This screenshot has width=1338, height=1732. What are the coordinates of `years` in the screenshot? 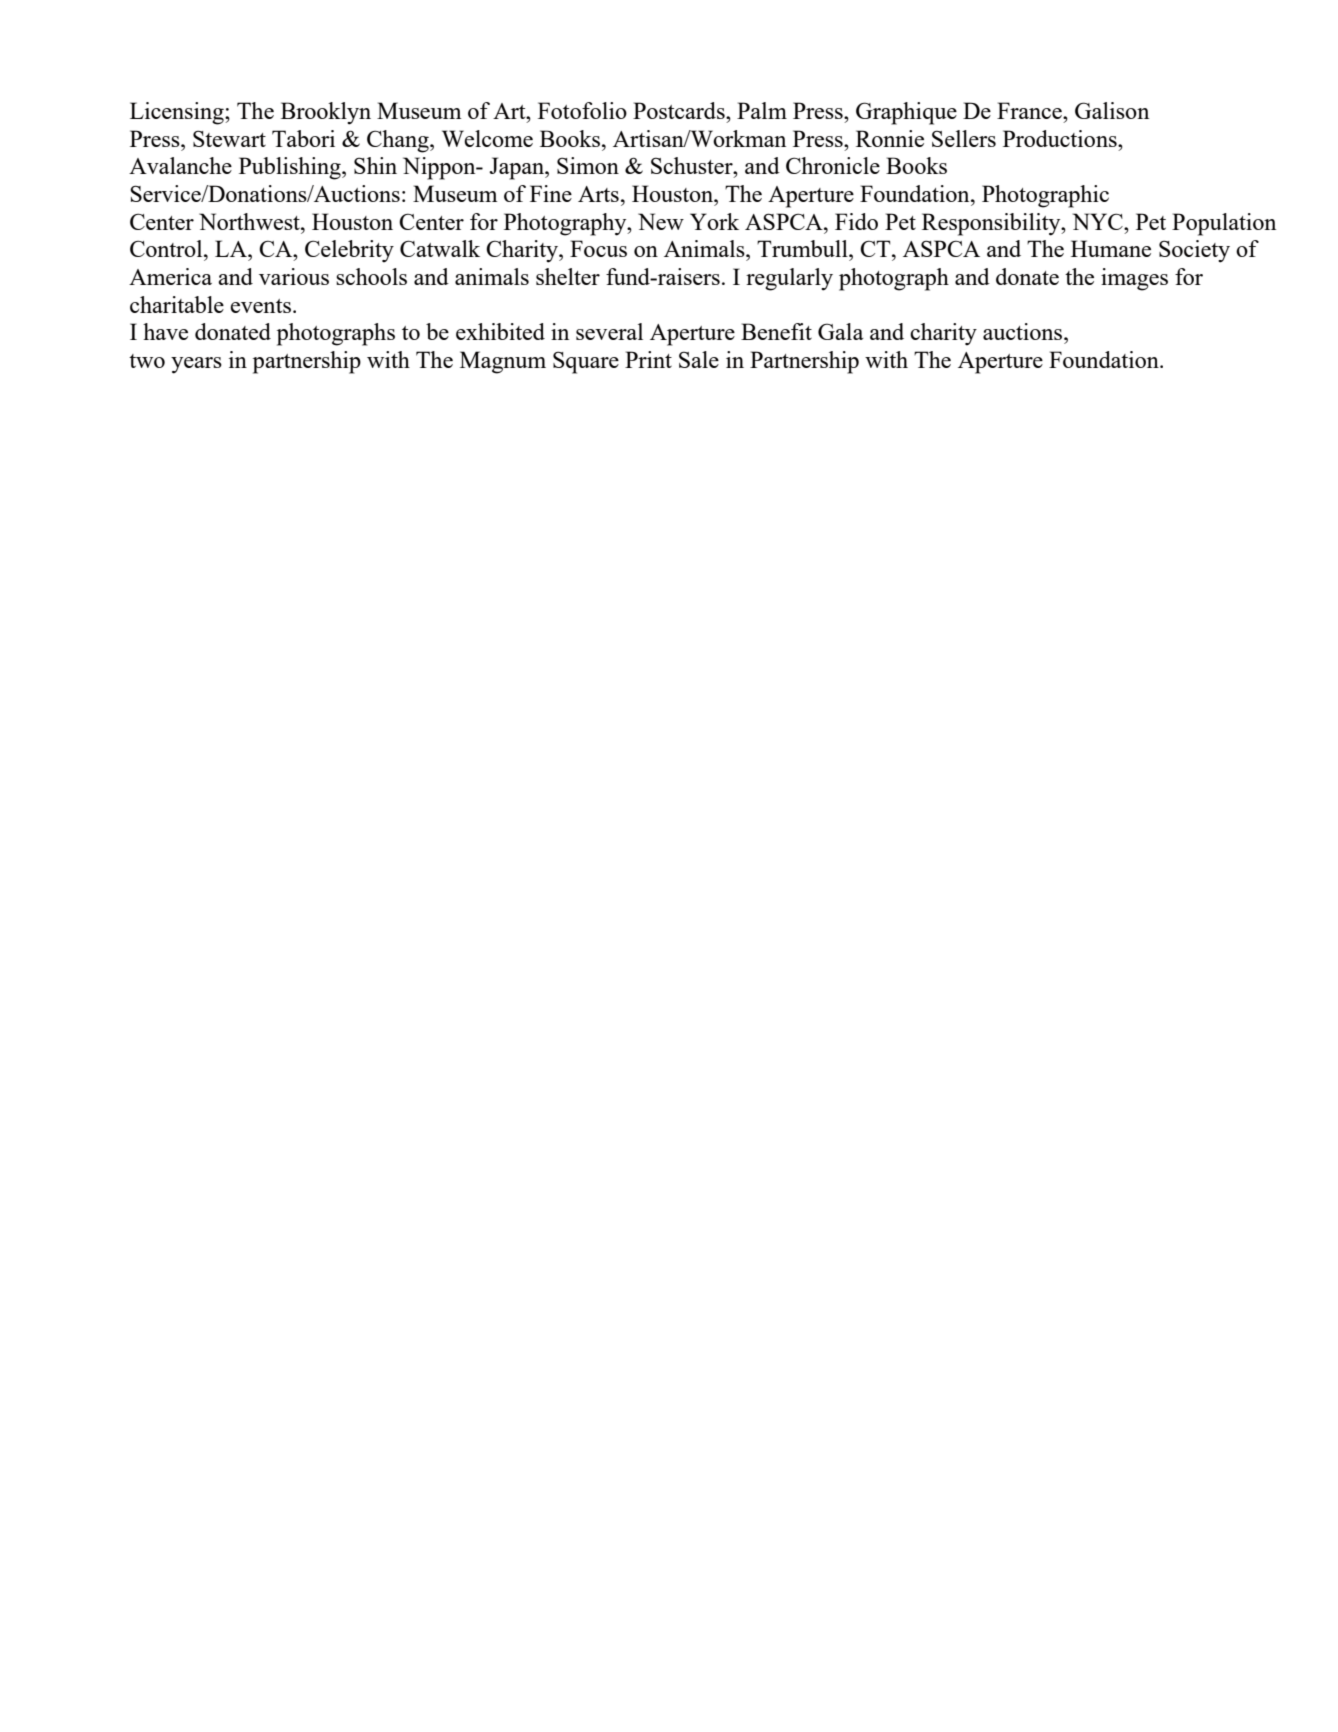 It's located at (196, 365).
